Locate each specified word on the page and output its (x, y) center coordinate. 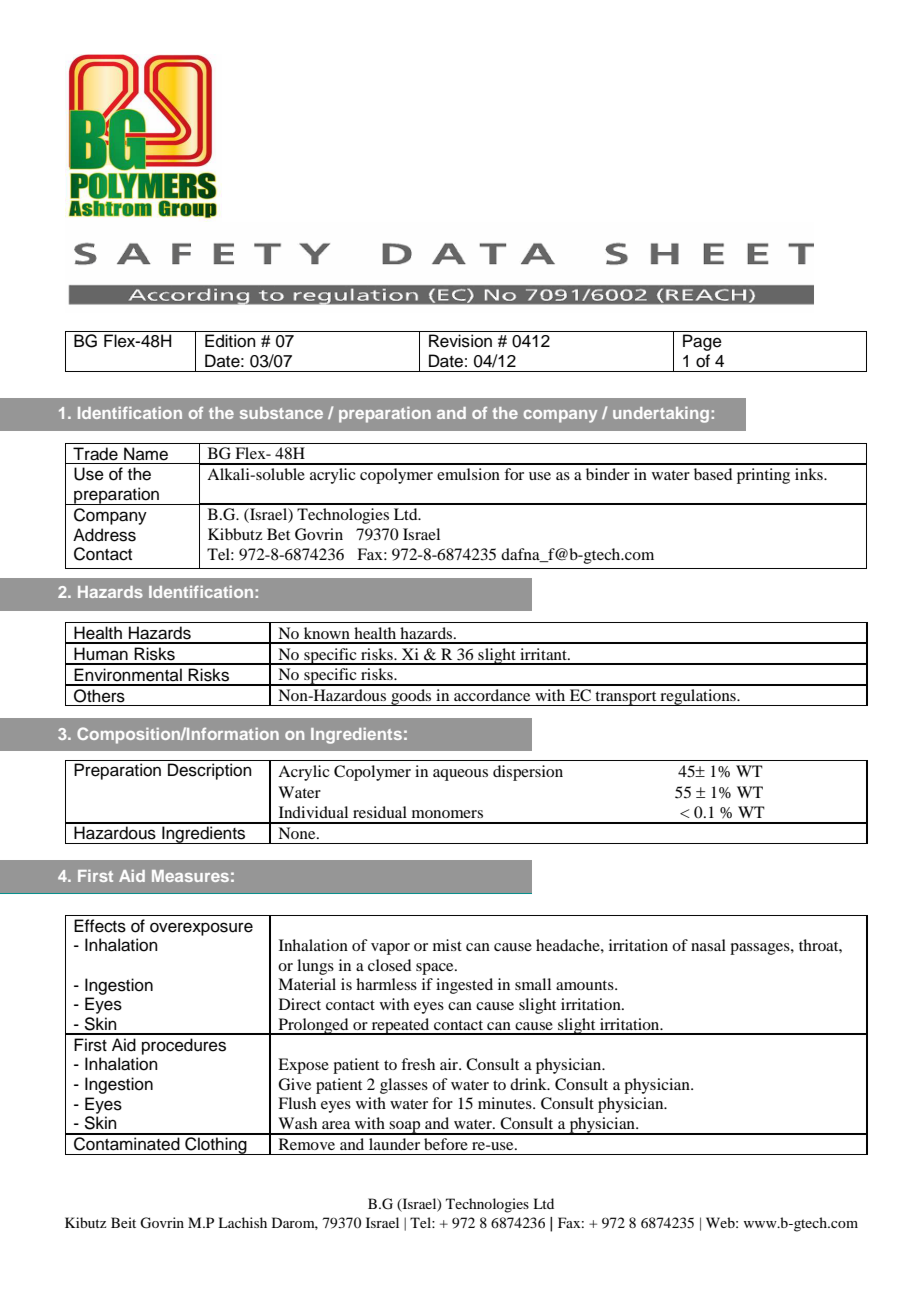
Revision (460, 341)
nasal (708, 945)
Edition (230, 341)
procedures (184, 1046)
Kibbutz (235, 534)
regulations (698, 697)
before (446, 1144)
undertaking (661, 414)
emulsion (468, 474)
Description (210, 771)
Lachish (242, 1222)
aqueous (460, 775)
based (713, 474)
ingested (464, 986)
